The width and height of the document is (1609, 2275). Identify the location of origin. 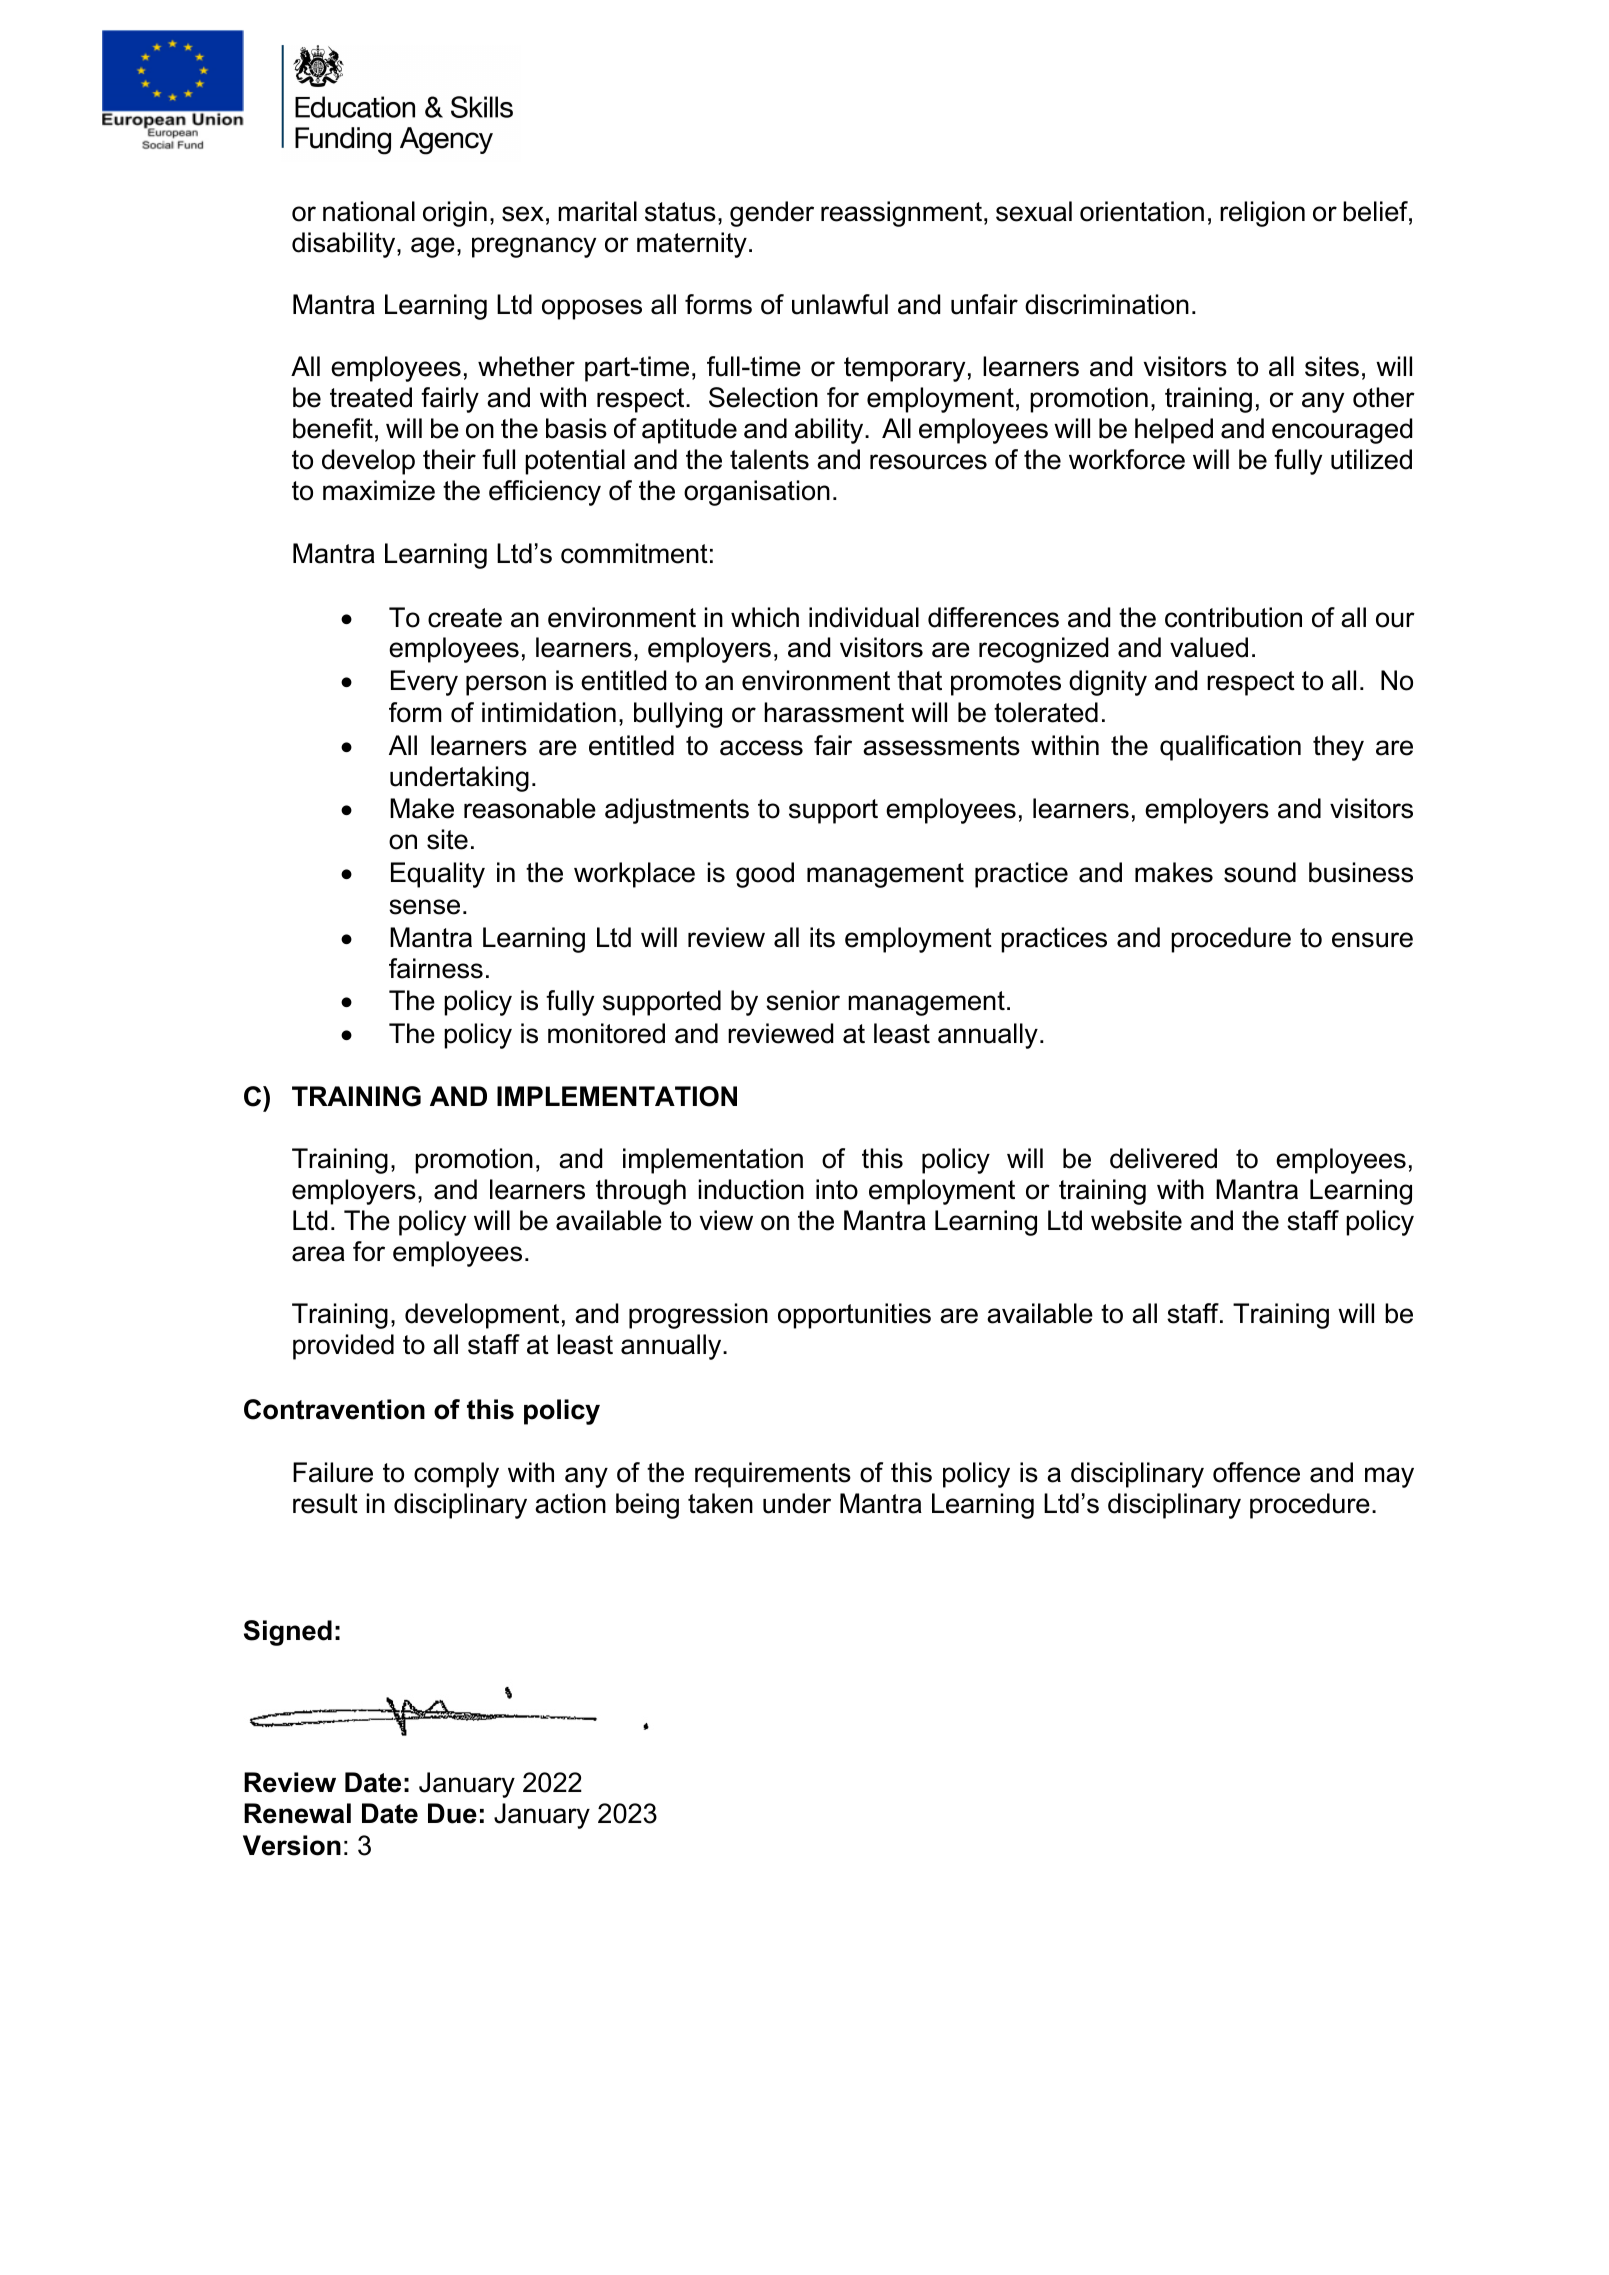
(455, 214).
